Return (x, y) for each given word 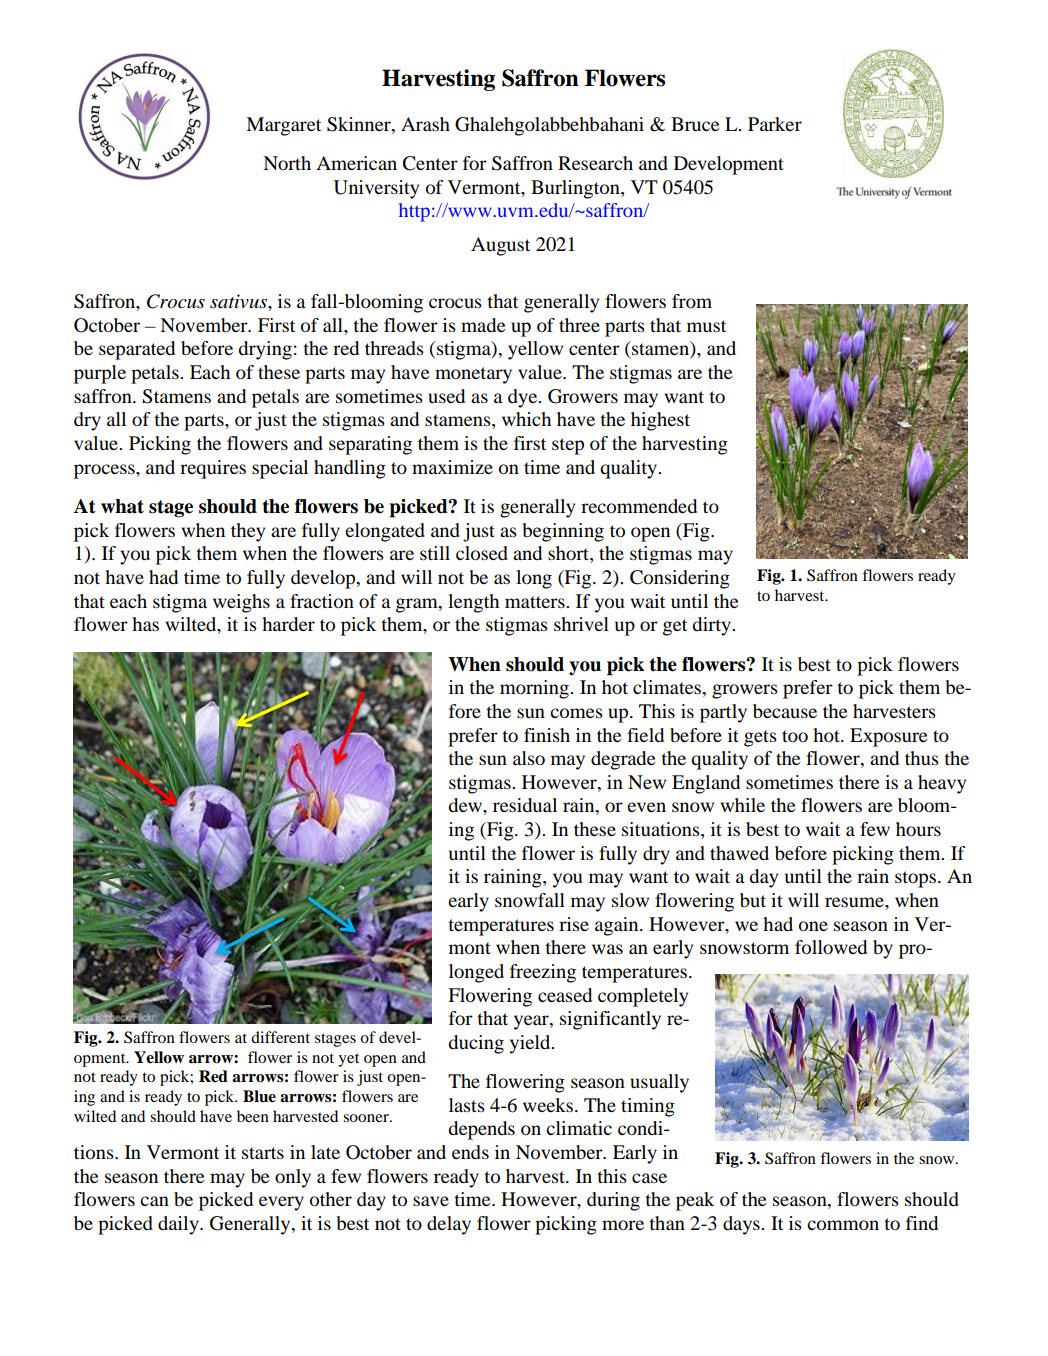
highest (660, 421)
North (287, 163)
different (280, 1037)
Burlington (576, 189)
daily (179, 1225)
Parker (775, 124)
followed (831, 947)
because (785, 711)
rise (574, 924)
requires (213, 469)
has (145, 624)
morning (535, 689)
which (526, 419)
